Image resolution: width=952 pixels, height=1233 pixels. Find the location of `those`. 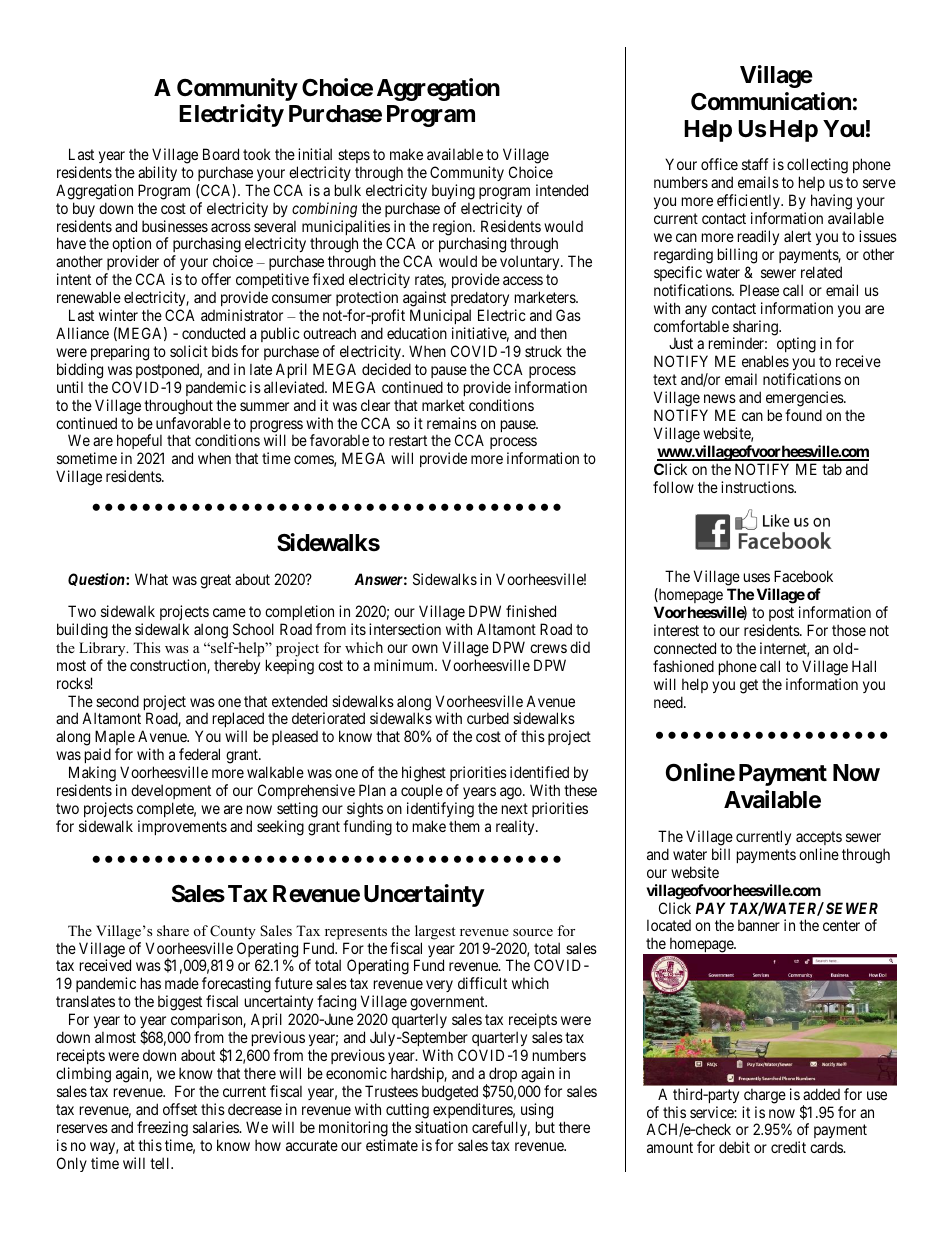

those is located at coordinates (849, 630).
